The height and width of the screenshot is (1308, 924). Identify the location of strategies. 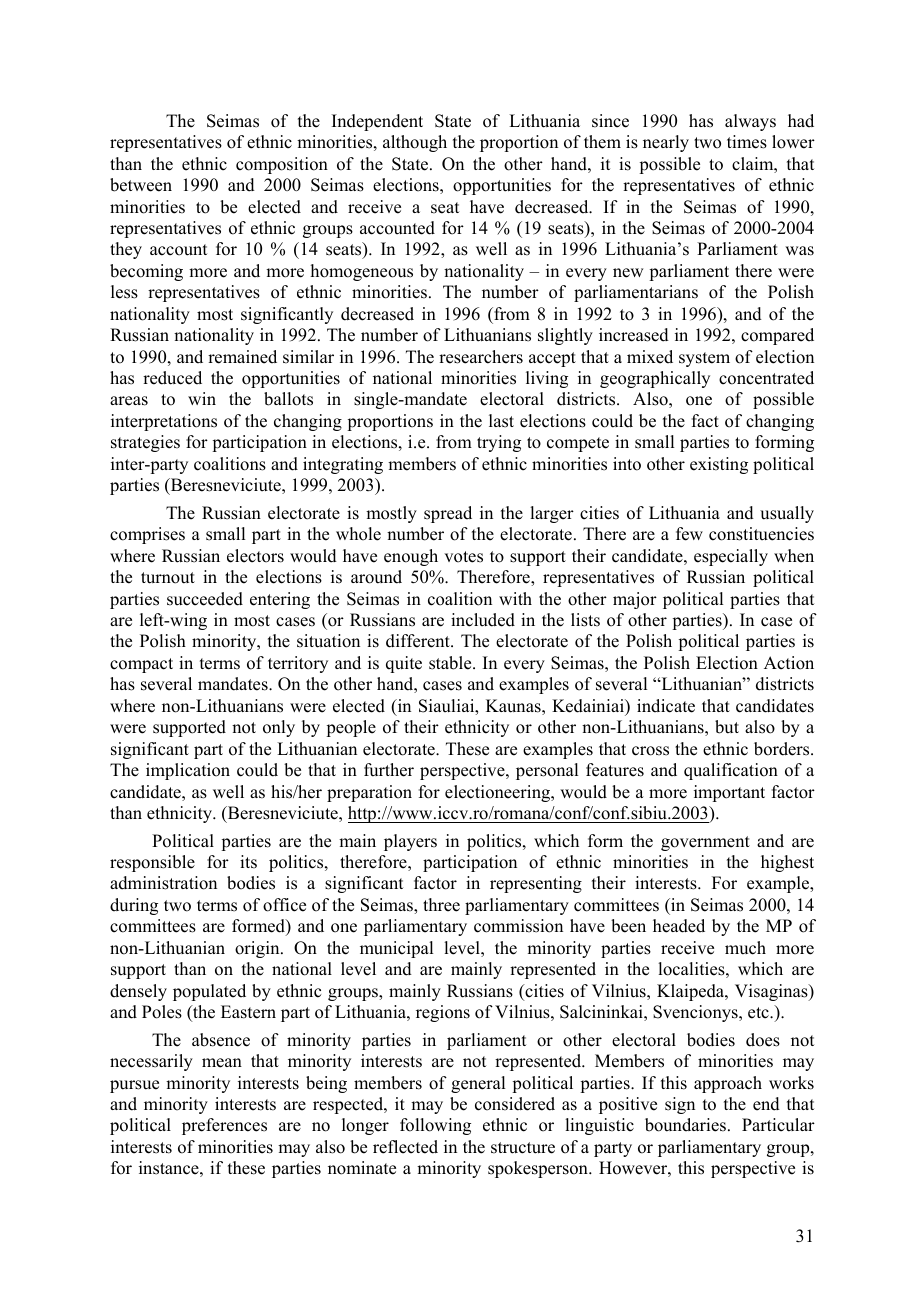
(145, 443).
